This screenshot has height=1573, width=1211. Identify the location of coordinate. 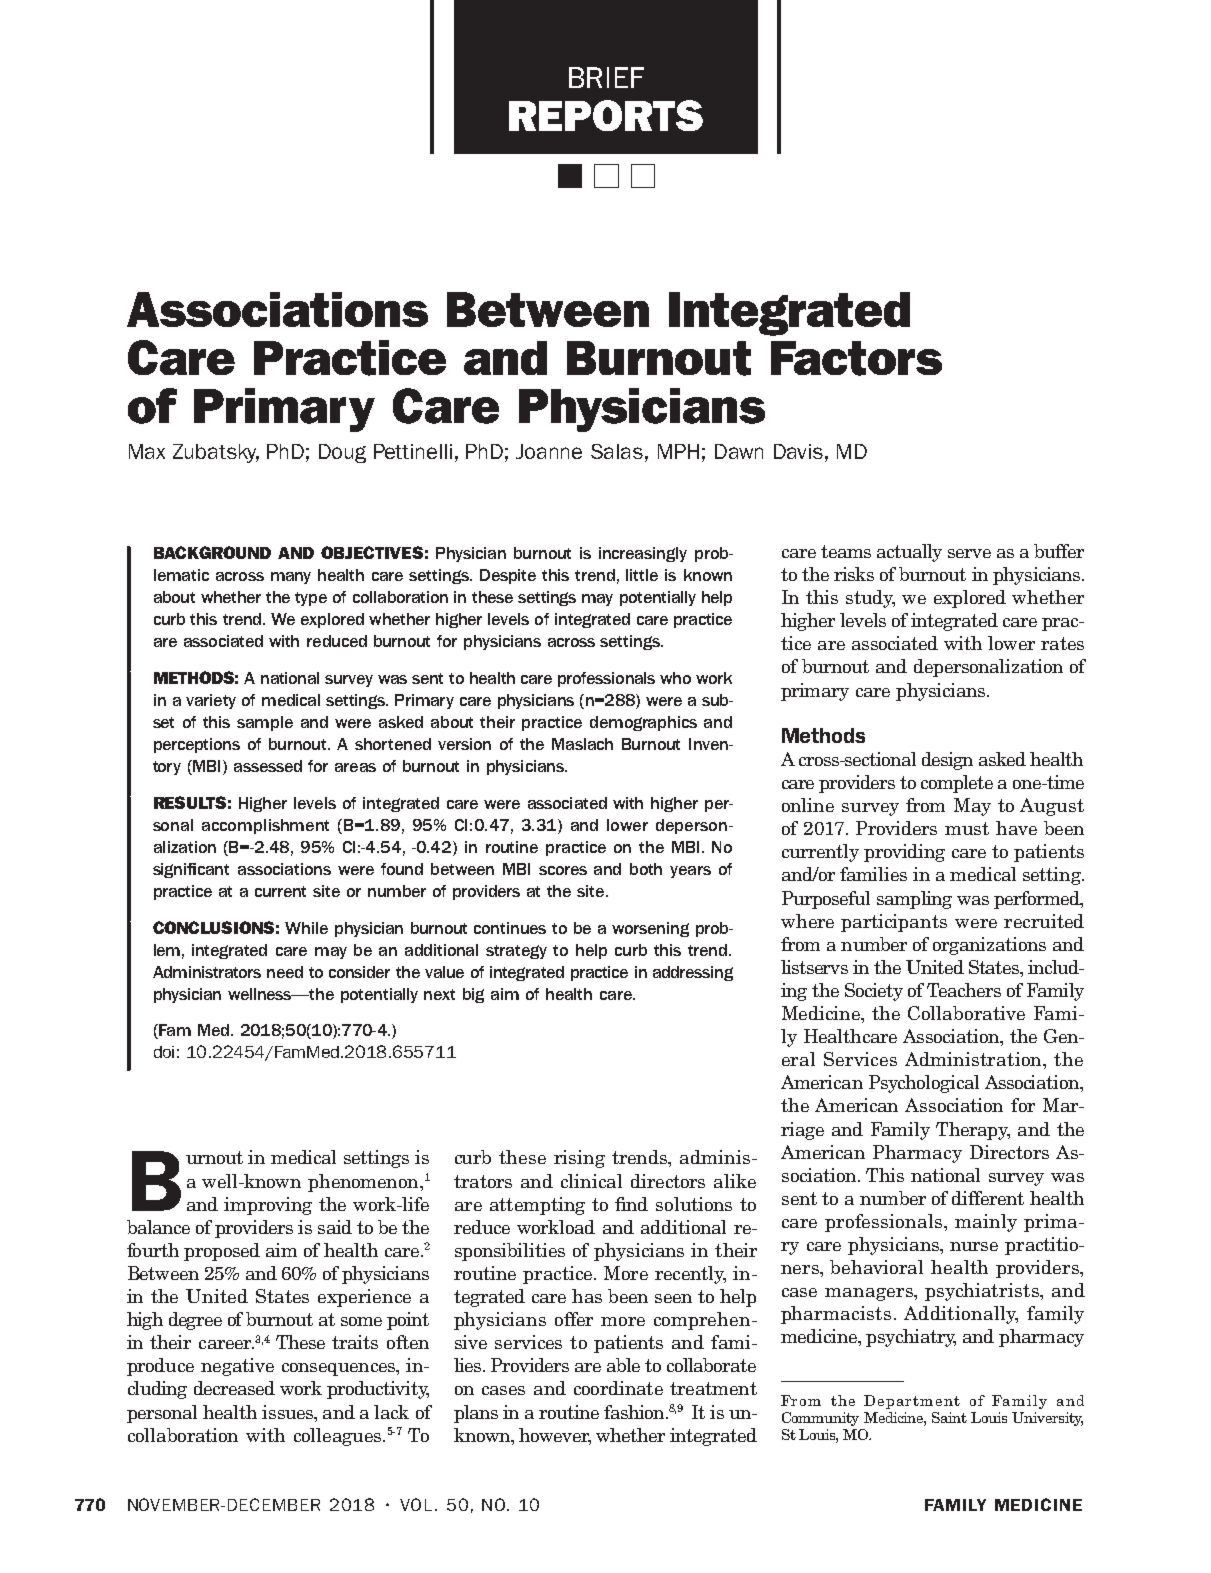
(618, 1388).
